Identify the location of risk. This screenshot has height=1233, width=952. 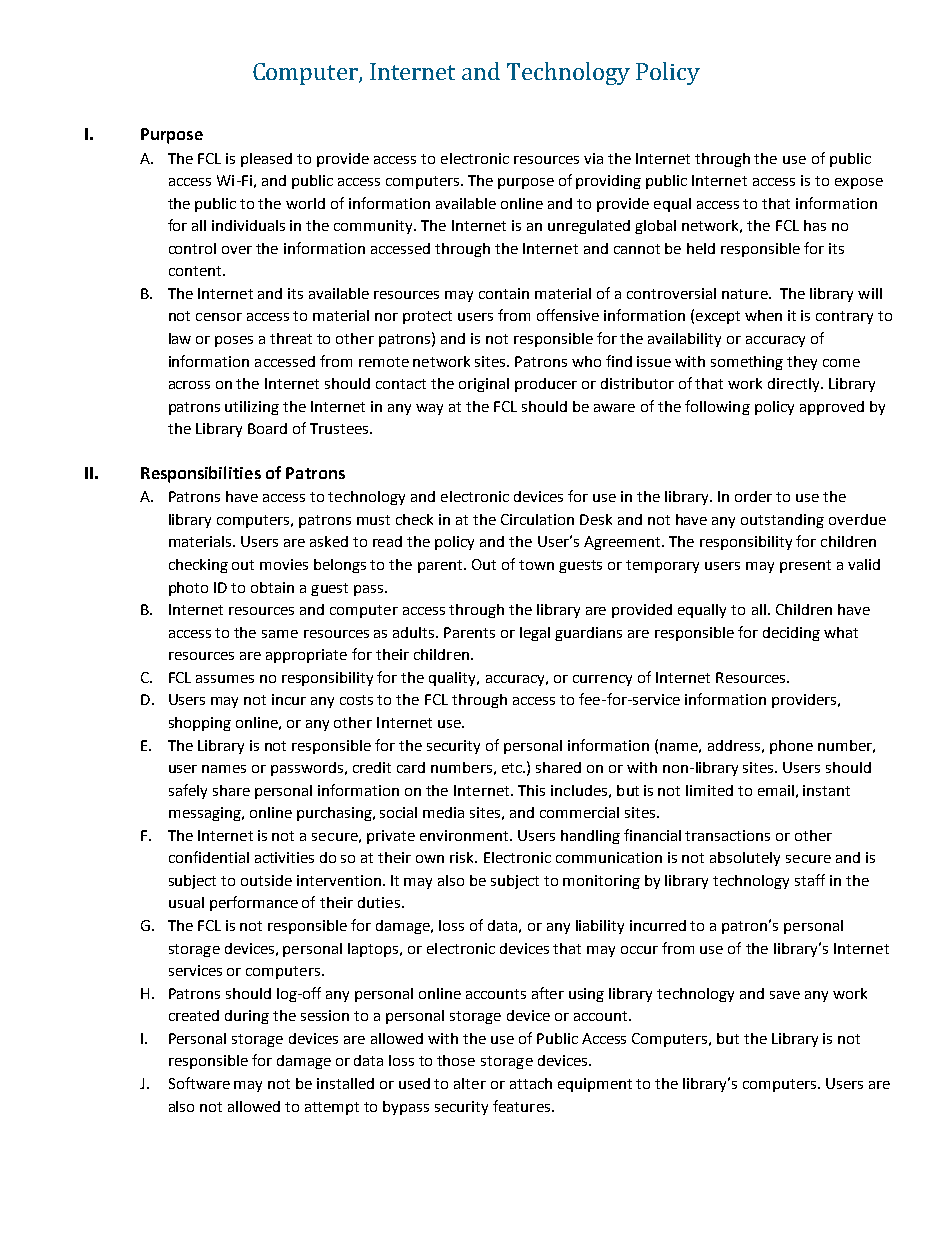
(463, 857).
